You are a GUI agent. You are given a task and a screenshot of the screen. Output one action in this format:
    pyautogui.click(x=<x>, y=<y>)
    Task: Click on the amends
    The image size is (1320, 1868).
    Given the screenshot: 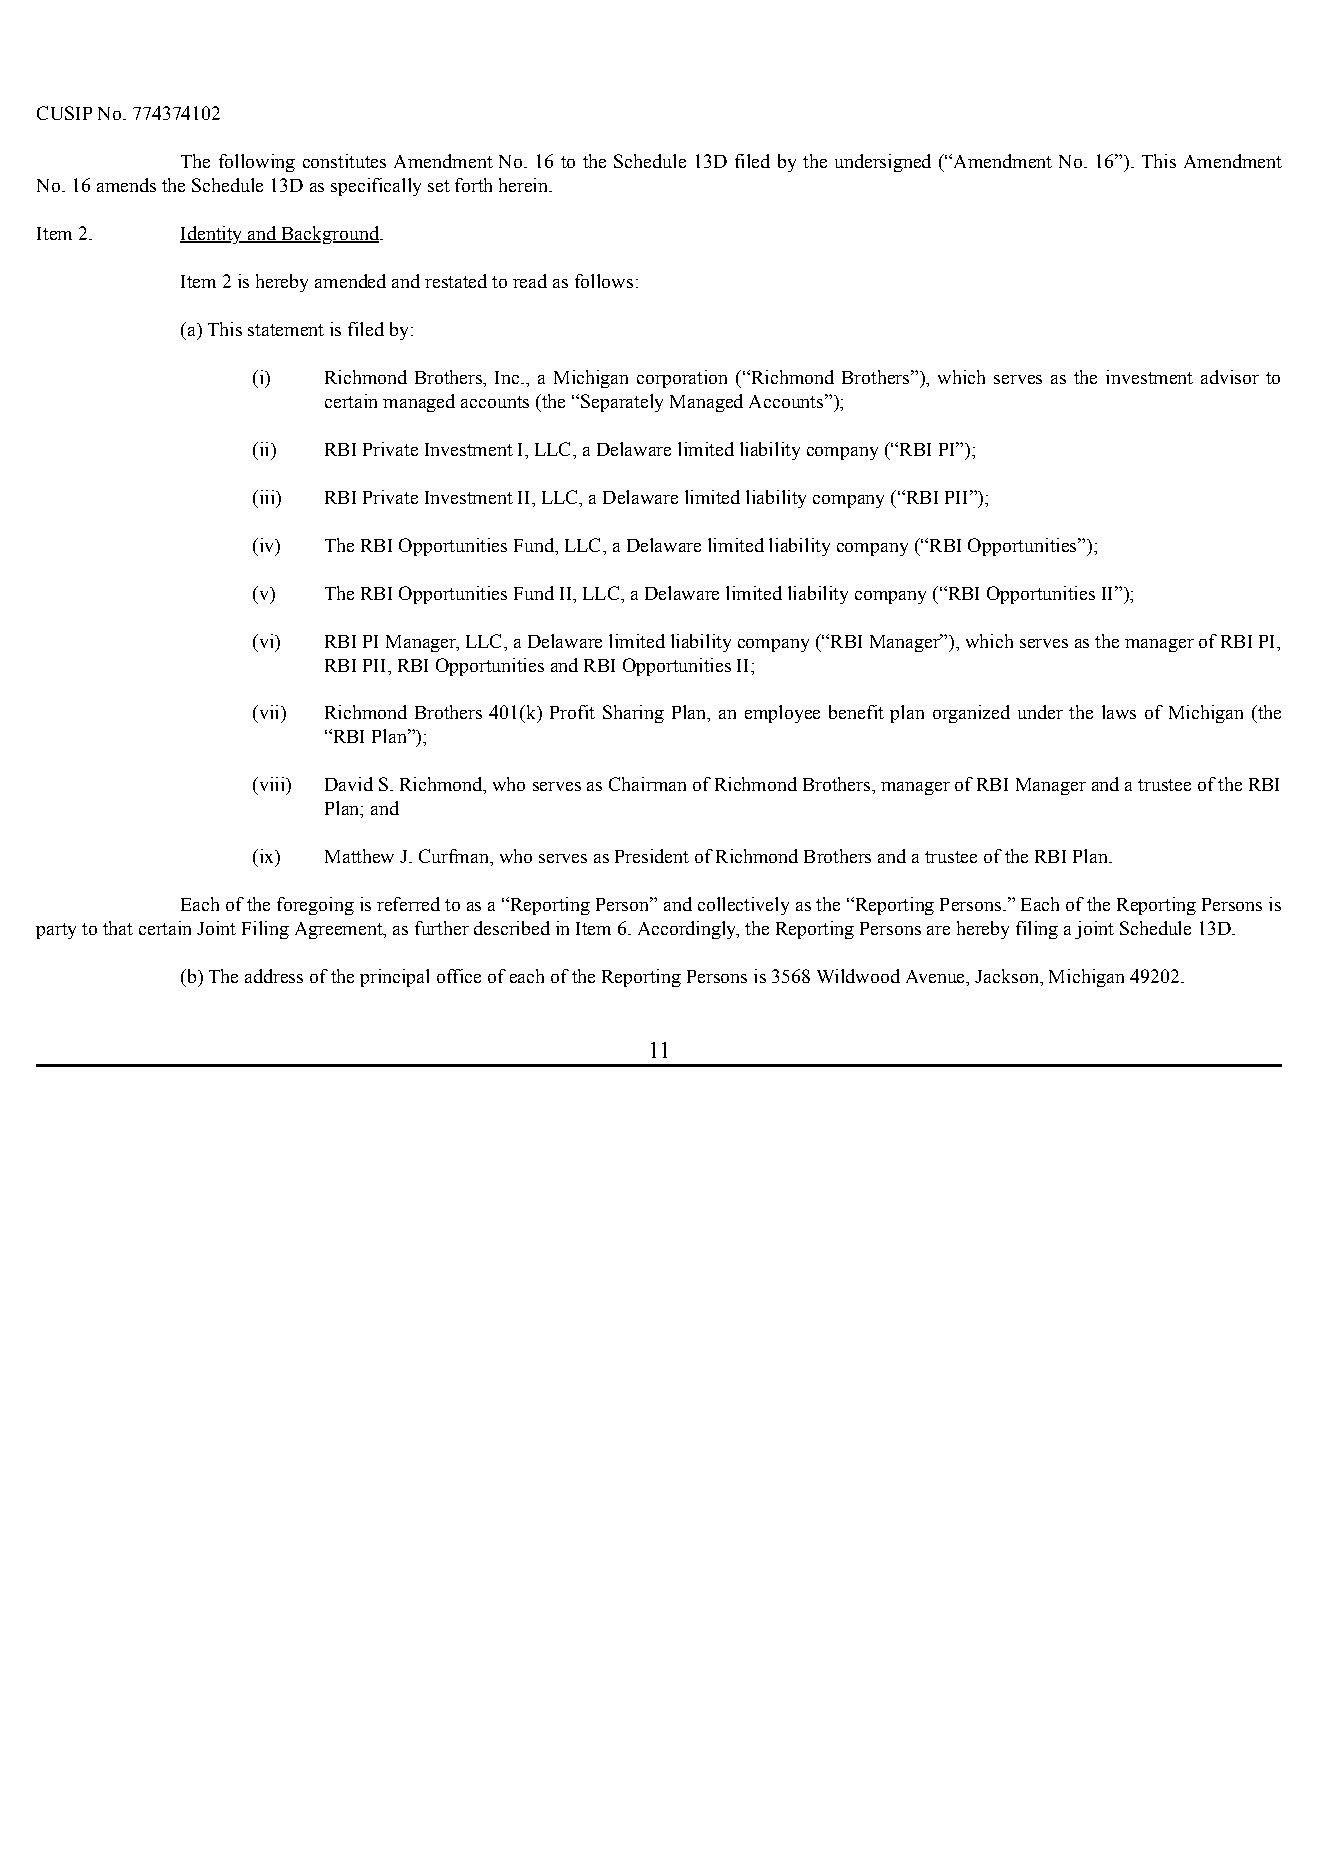 What is the action you would take?
    pyautogui.click(x=126, y=185)
